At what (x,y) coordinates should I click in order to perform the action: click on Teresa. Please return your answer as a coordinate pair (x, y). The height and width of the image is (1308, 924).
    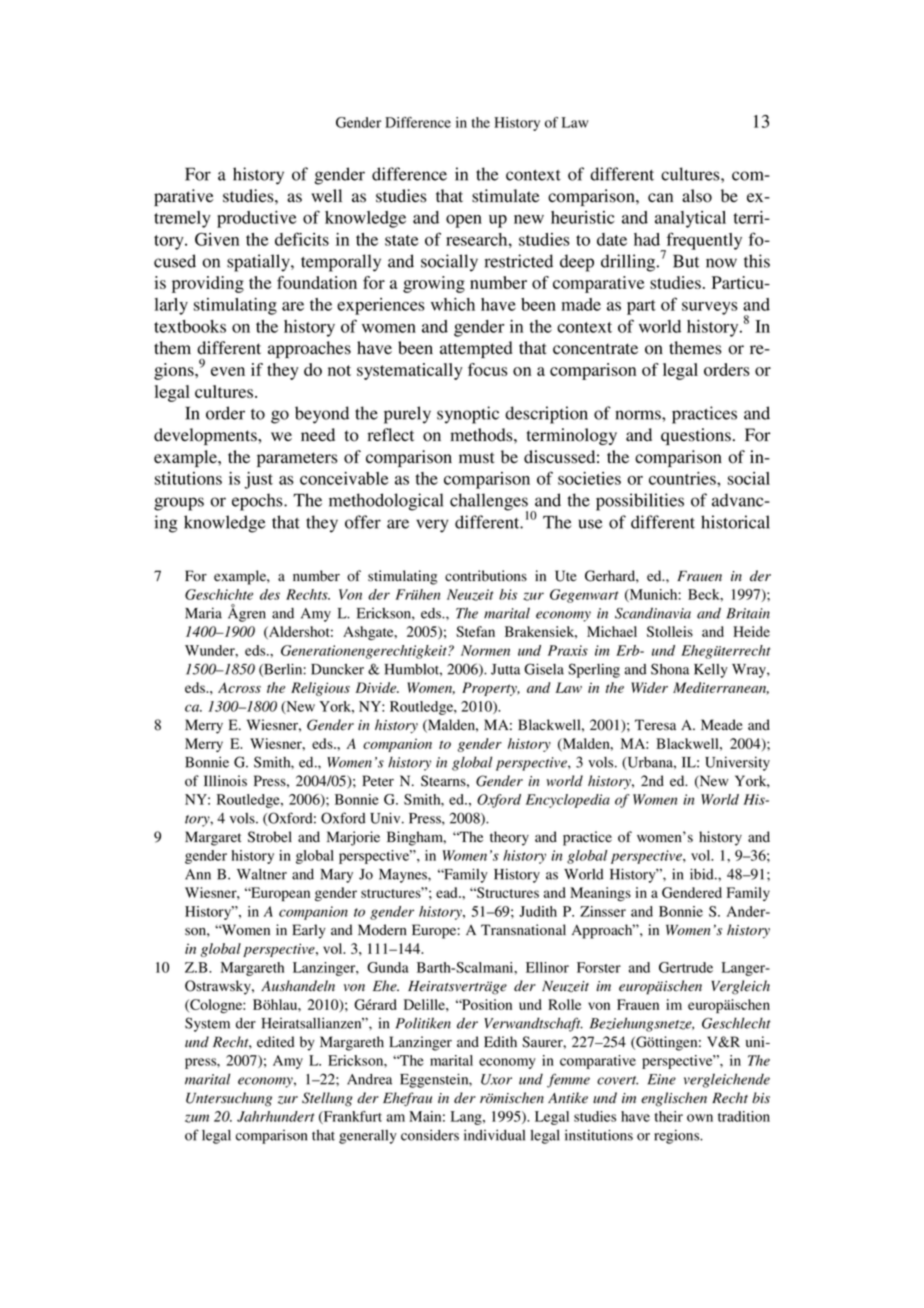
    Looking at the image, I should click on (655, 725).
